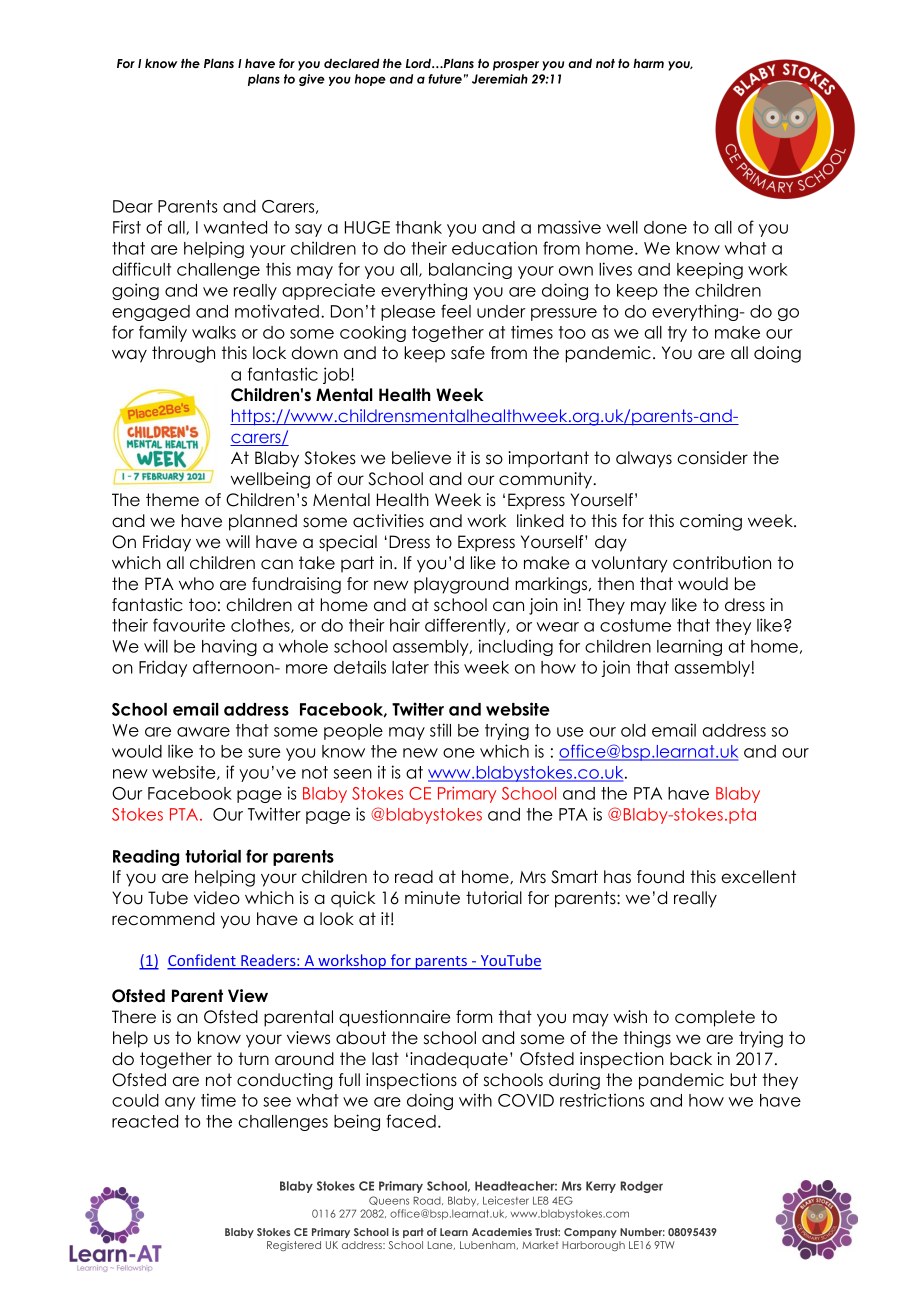 This screenshot has width=924, height=1308. Describe the element at coordinates (389, 1200) in the screenshot. I see `Queens` at that location.
